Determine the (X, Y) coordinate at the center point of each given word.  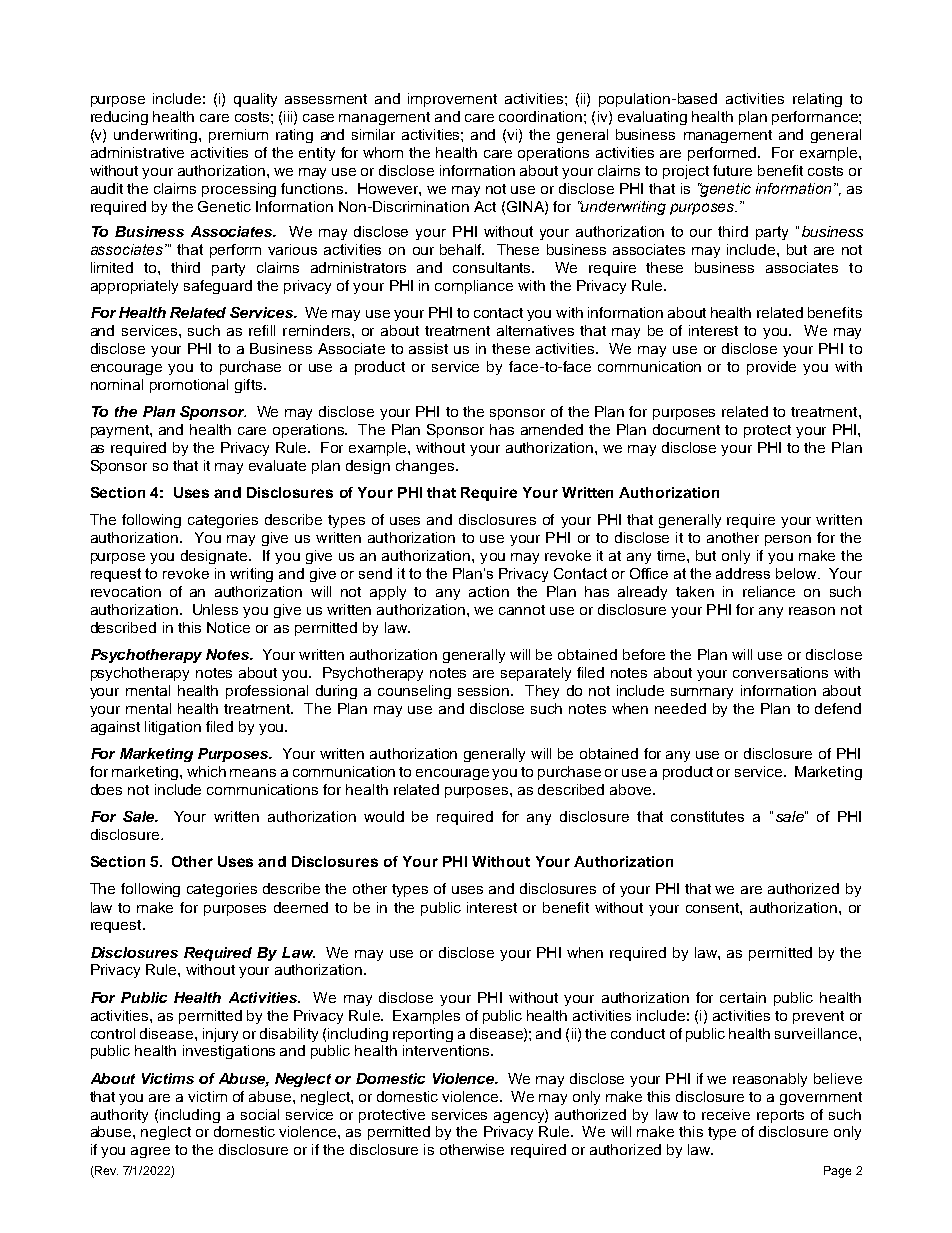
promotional (189, 386)
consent (713, 908)
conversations (780, 672)
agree (150, 1152)
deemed (301, 907)
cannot (522, 610)
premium (238, 136)
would (384, 816)
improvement (452, 100)
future (732, 170)
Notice (228, 627)
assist (428, 348)
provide (771, 368)
